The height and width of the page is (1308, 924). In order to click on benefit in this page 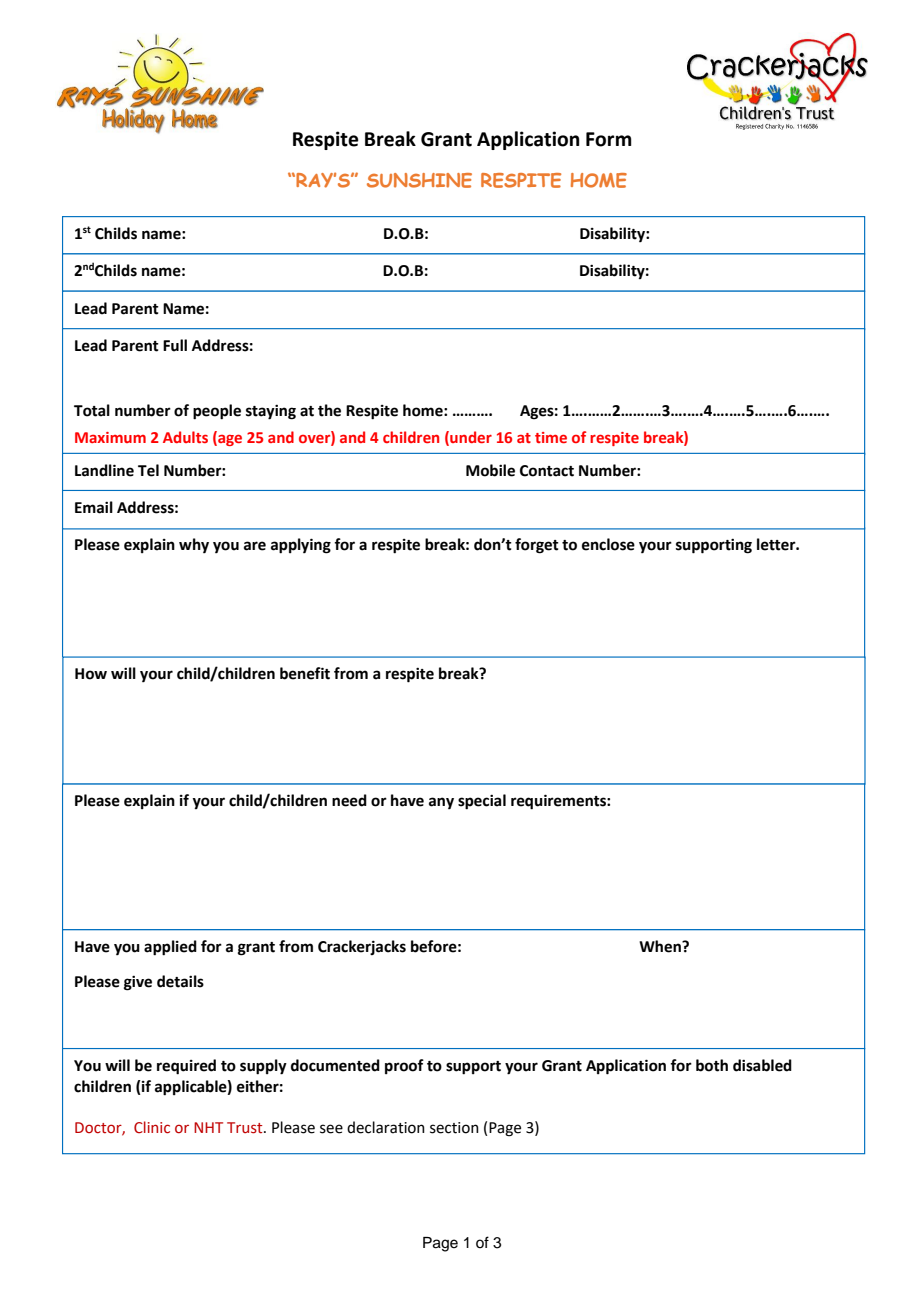, I will do `click(305, 673)`.
